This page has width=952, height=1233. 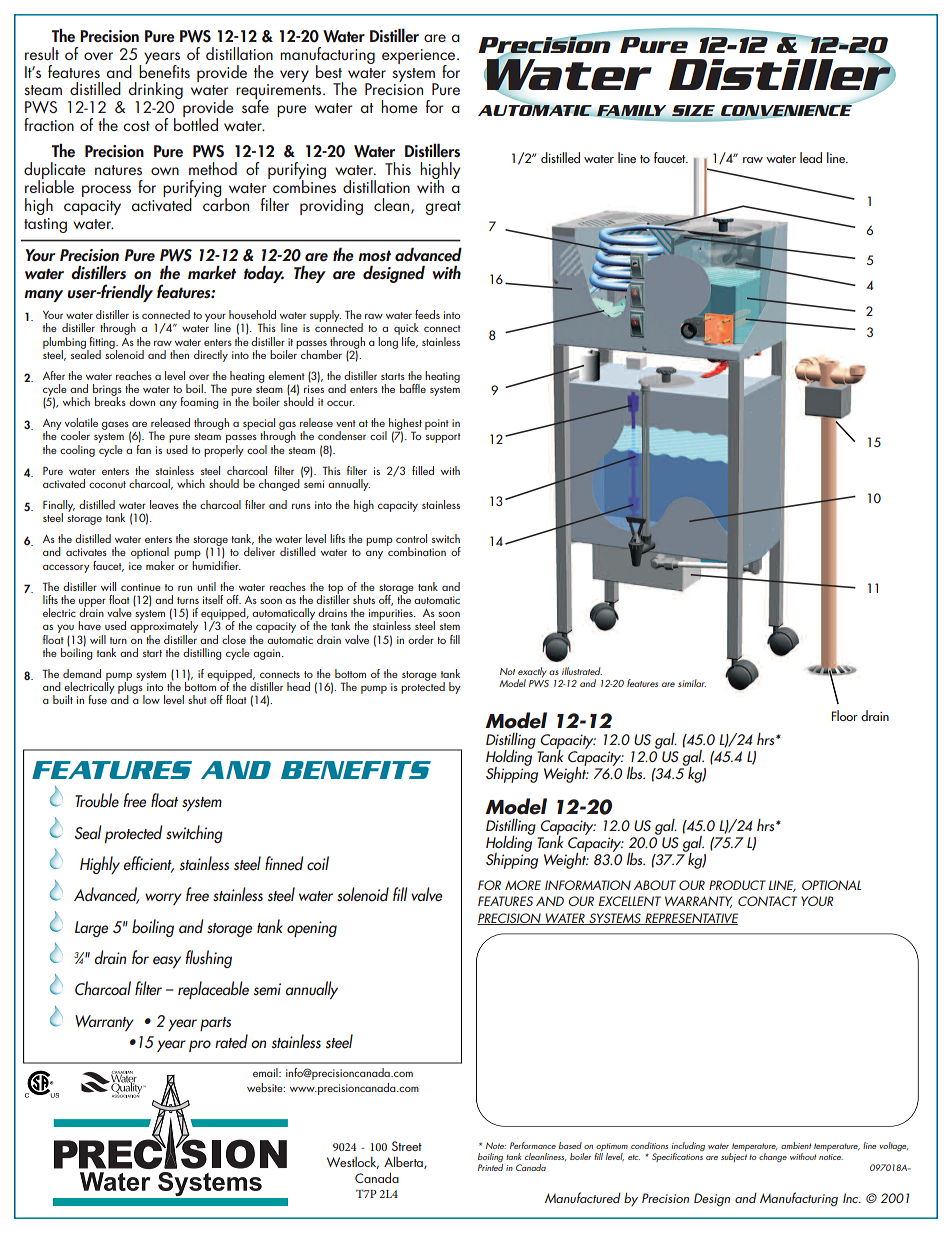 I want to click on website, so click(x=266, y=1087).
